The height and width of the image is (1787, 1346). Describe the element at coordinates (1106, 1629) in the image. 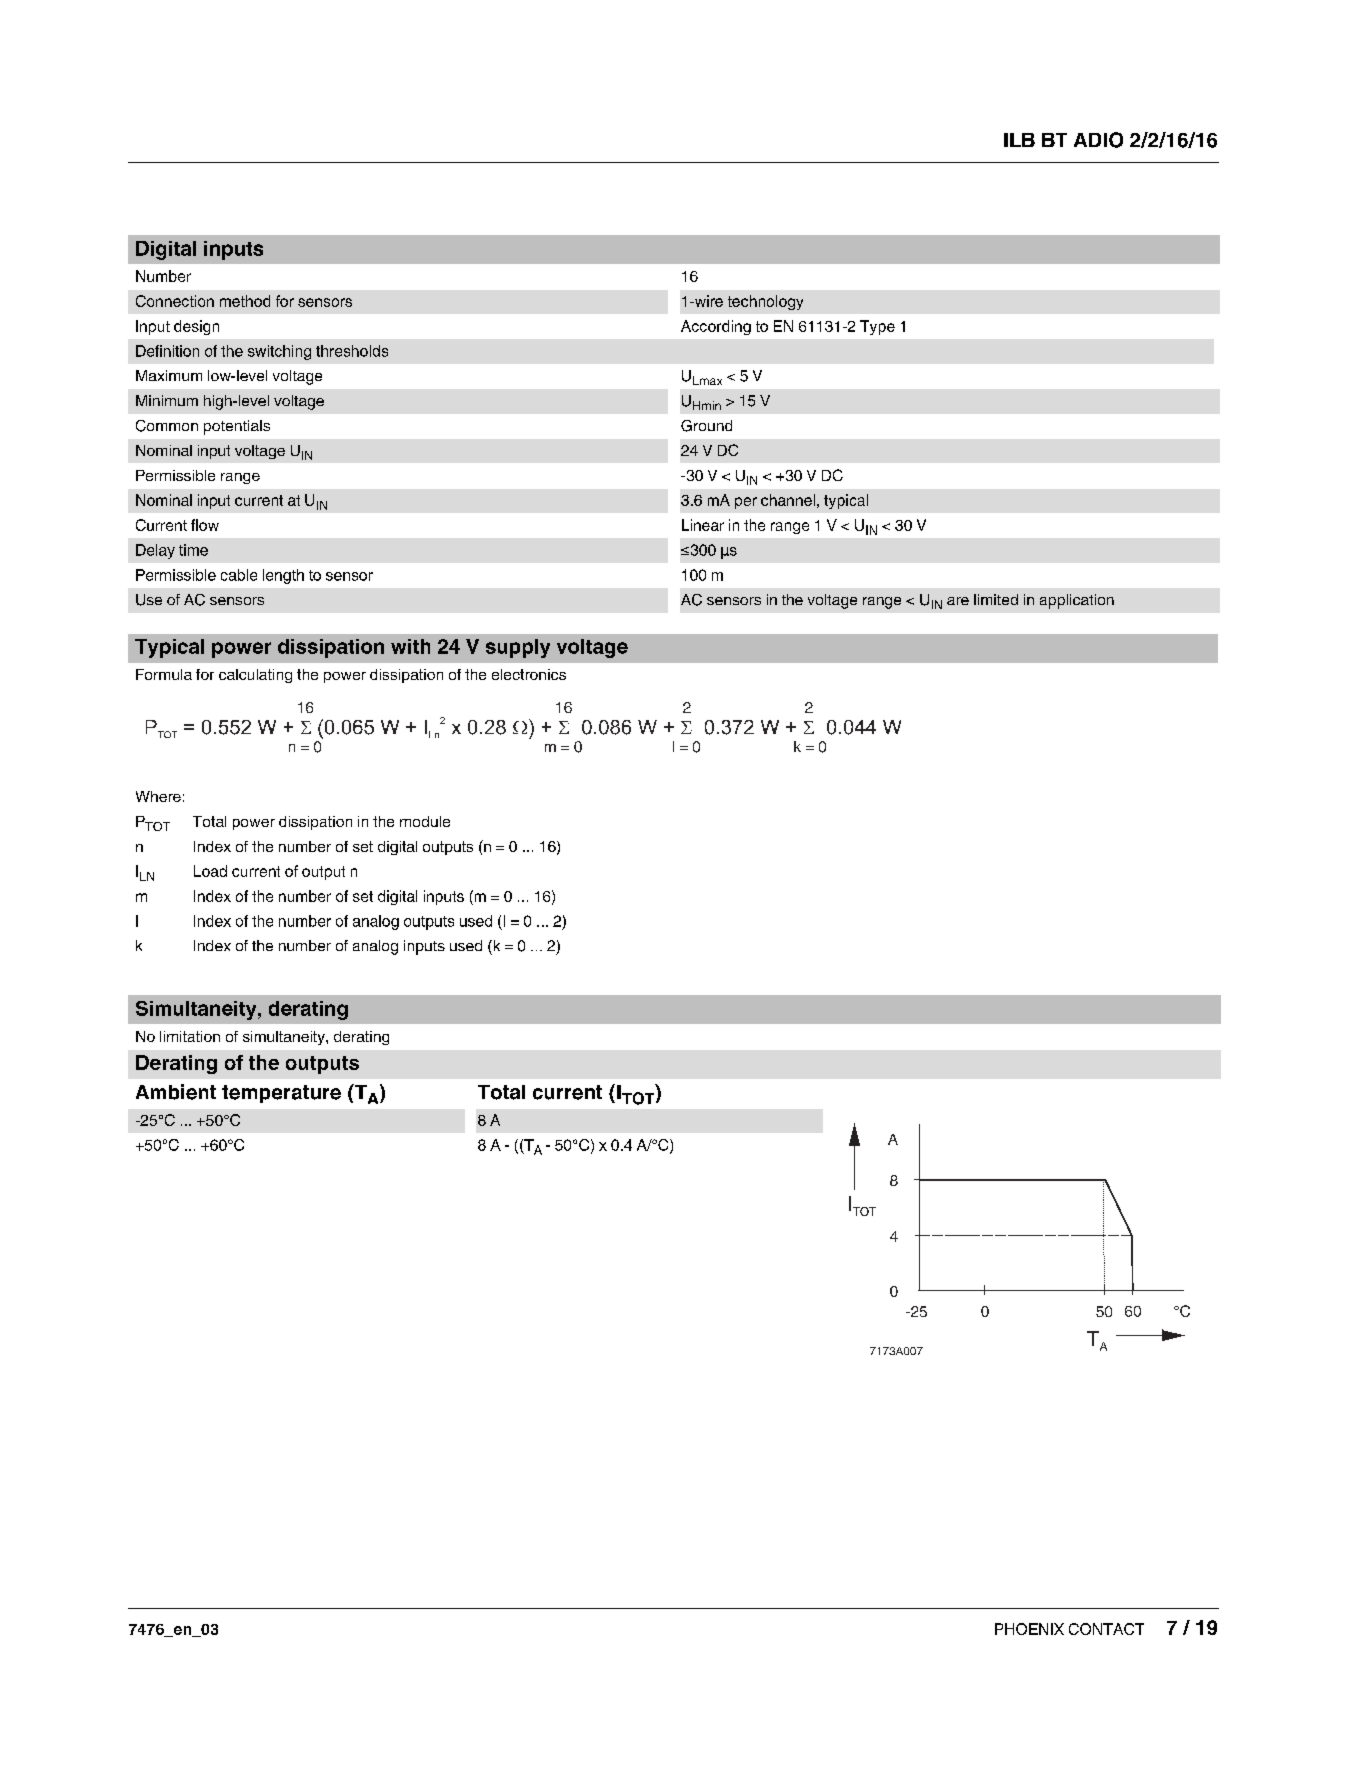

I see `CONTACT` at that location.
